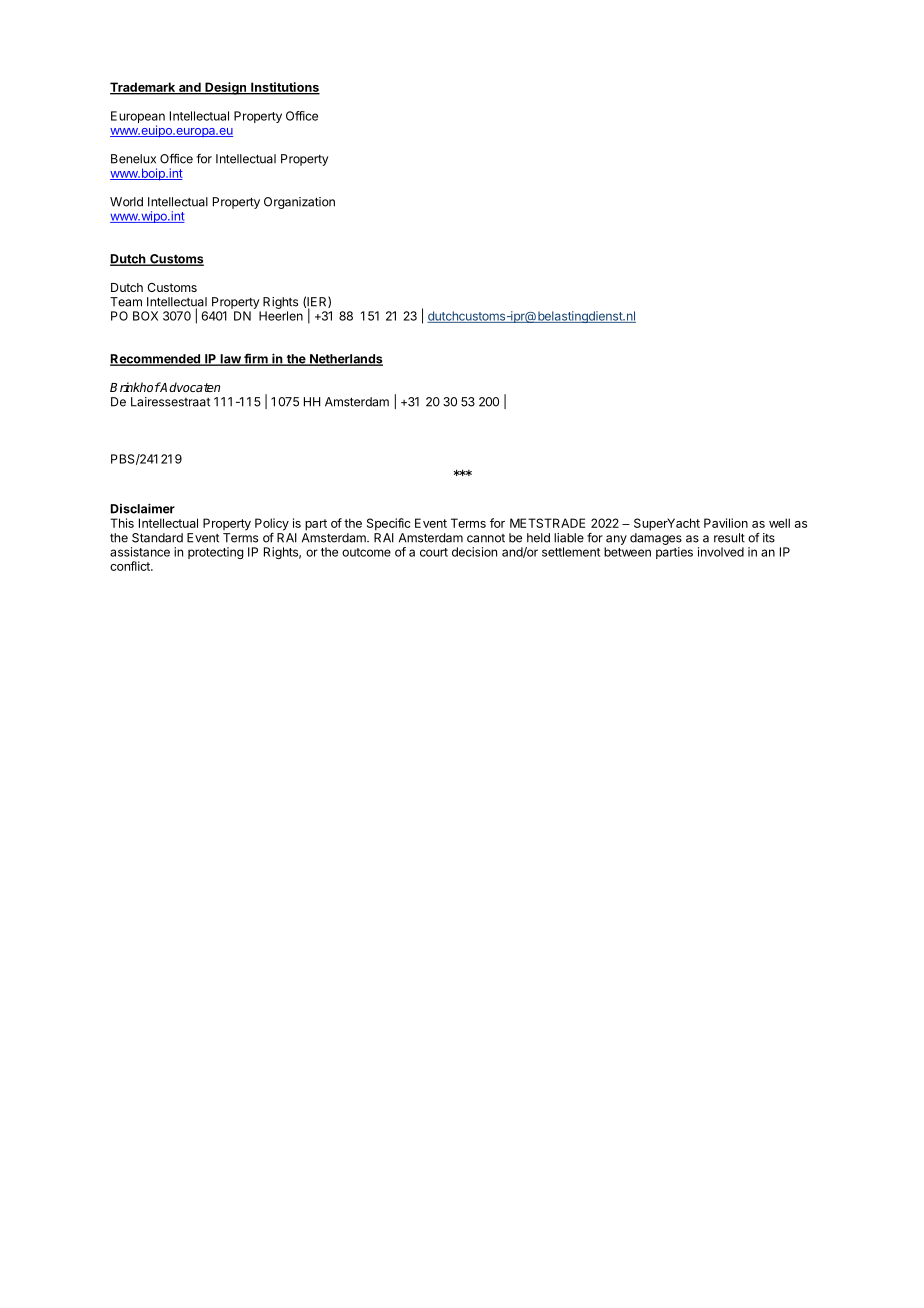 The height and width of the document is (1308, 924). I want to click on BOX, so click(145, 316).
